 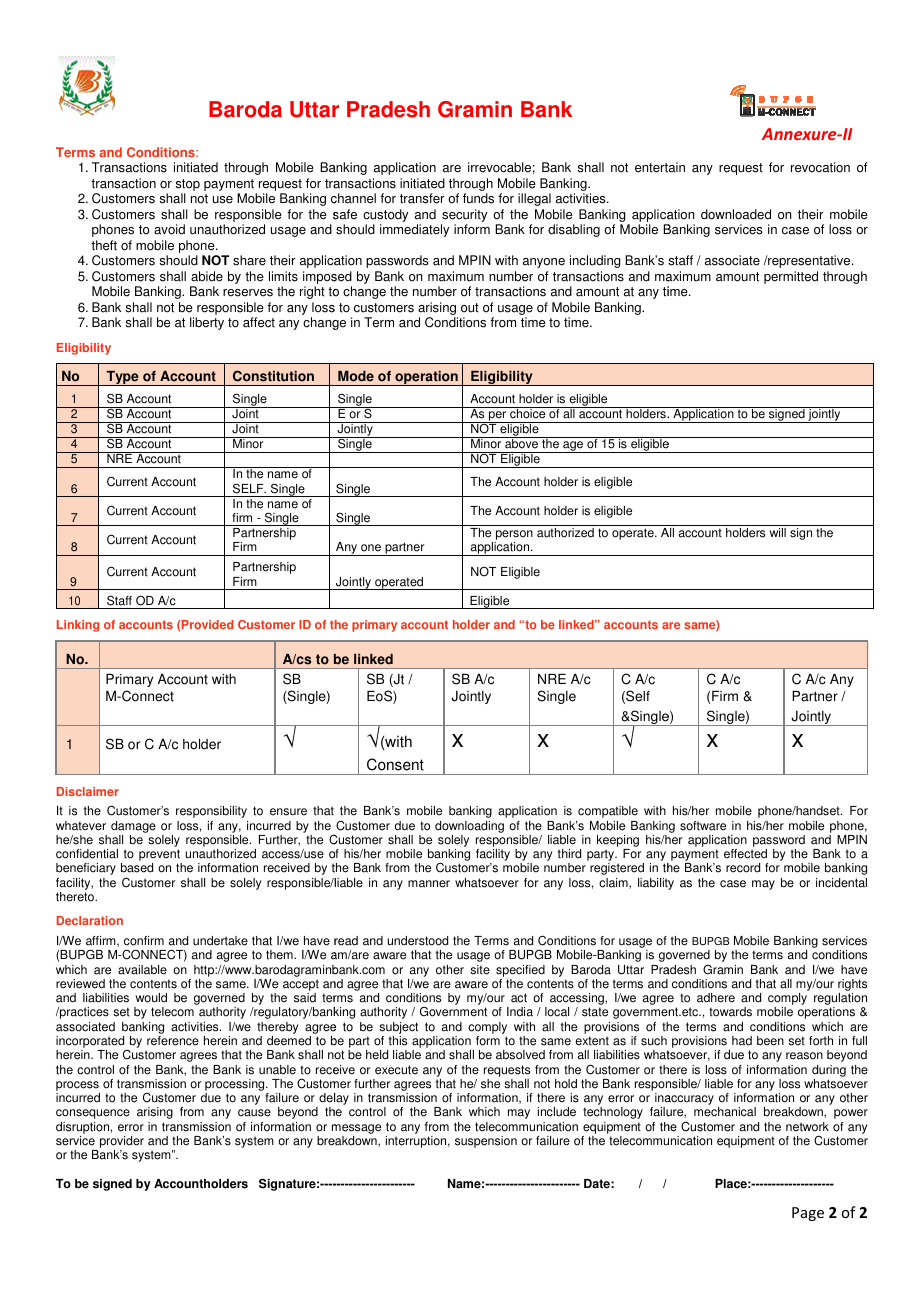 What do you see at coordinates (513, 536) in the screenshot?
I see `person` at bounding box center [513, 536].
